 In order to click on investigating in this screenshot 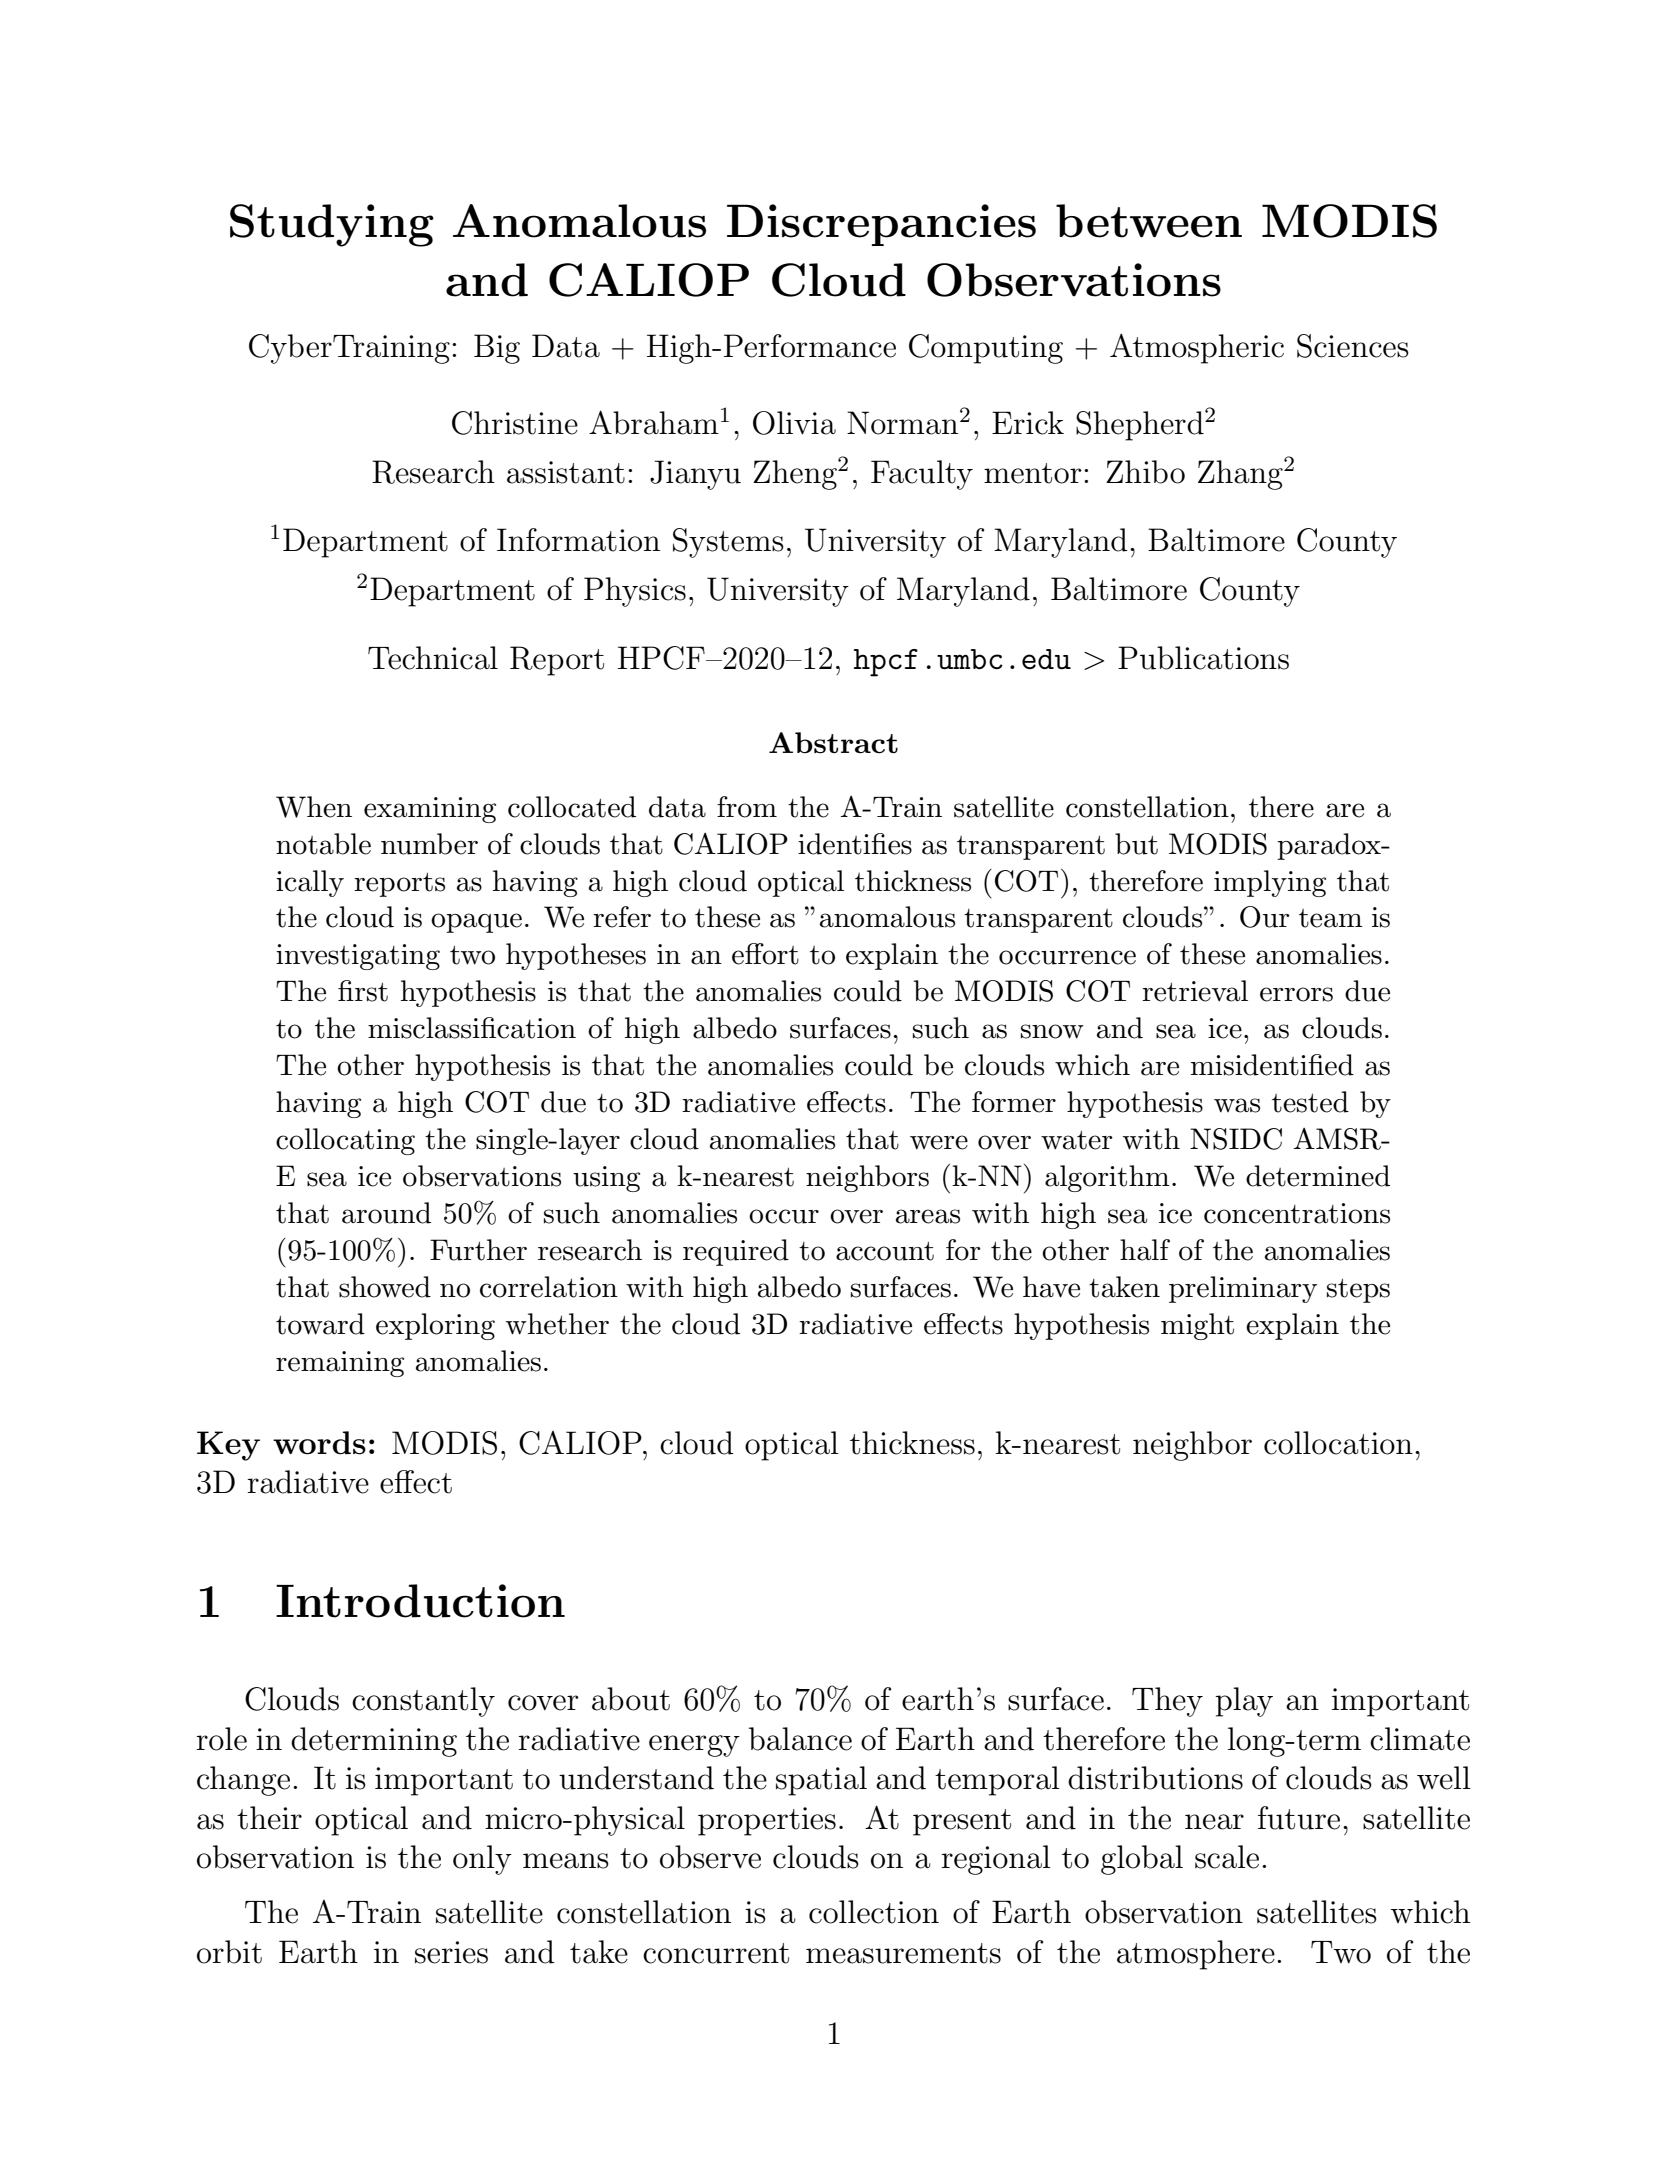, I will do `click(358, 957)`.
